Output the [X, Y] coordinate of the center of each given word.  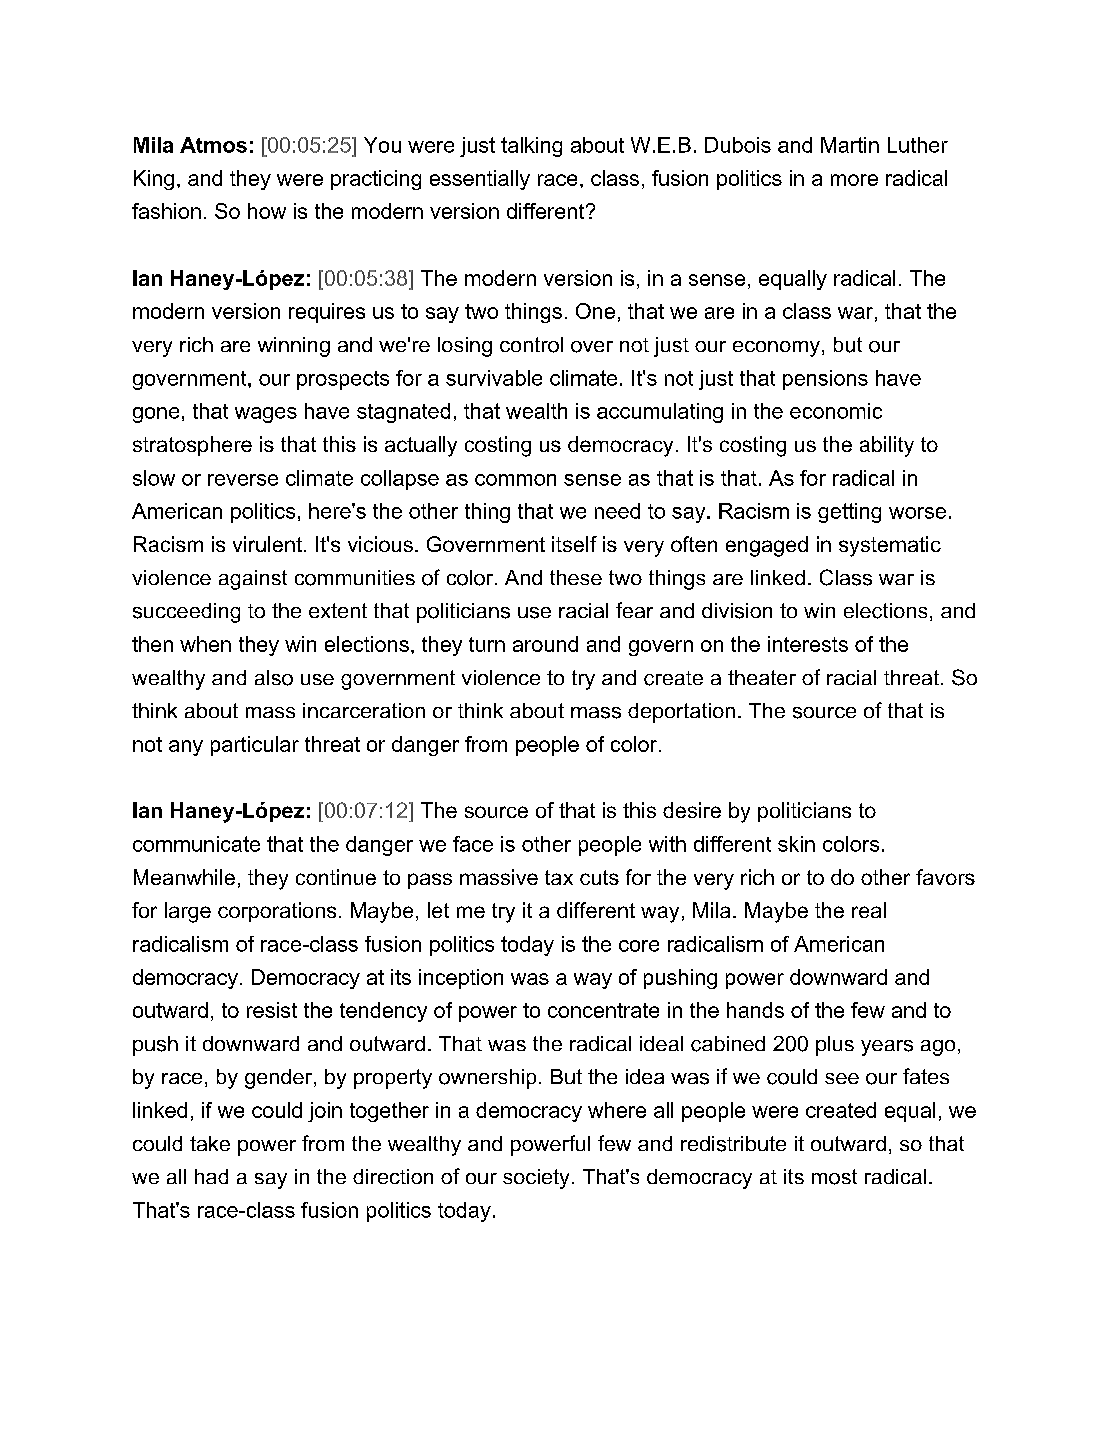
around [545, 644]
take [210, 1143]
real [869, 910]
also [274, 678]
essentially [480, 180]
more [854, 180]
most [834, 1177]
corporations [277, 912]
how [267, 211]
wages [266, 415]
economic [836, 411]
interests [808, 644]
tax [559, 877]
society [536, 1179]
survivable [494, 378]
